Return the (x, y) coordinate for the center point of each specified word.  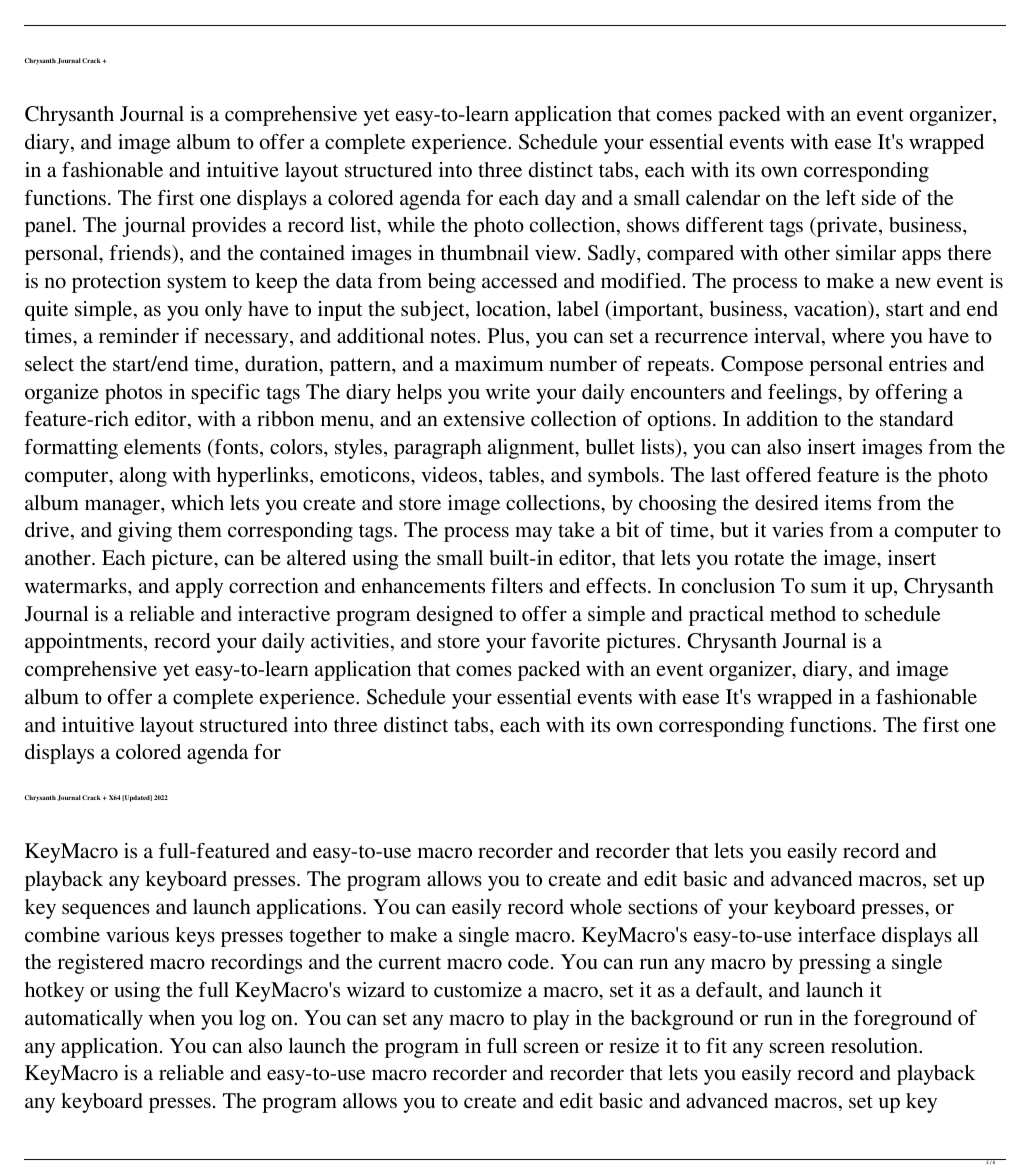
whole (596, 907)
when (172, 1017)
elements (162, 446)
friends (141, 252)
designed (455, 616)
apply (199, 588)
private (847, 227)
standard (916, 419)
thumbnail (485, 252)
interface (837, 934)
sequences (106, 911)
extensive (484, 418)
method (803, 614)
